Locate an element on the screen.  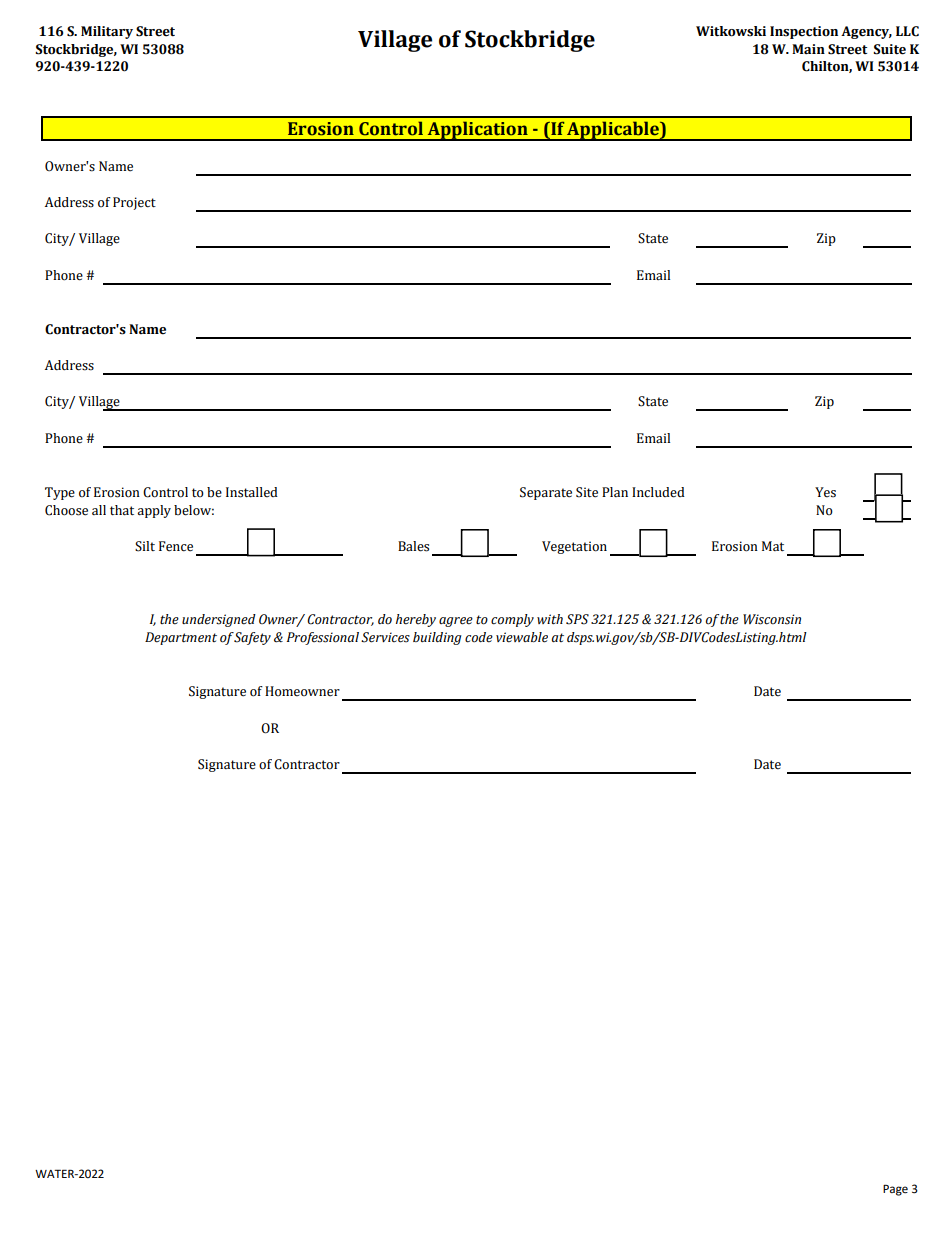
comply is located at coordinates (512, 620).
